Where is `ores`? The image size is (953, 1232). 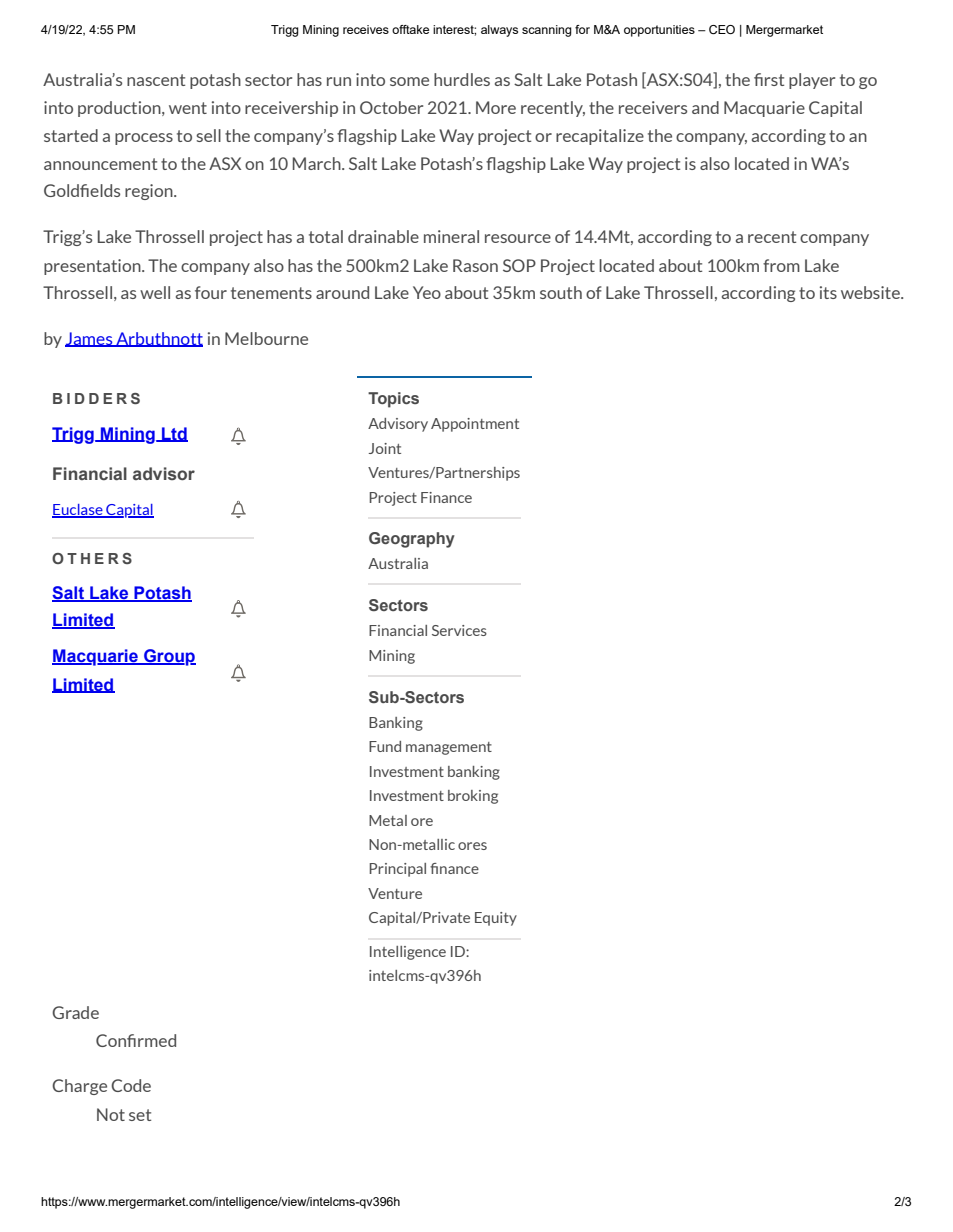 ores is located at coordinates (472, 846).
